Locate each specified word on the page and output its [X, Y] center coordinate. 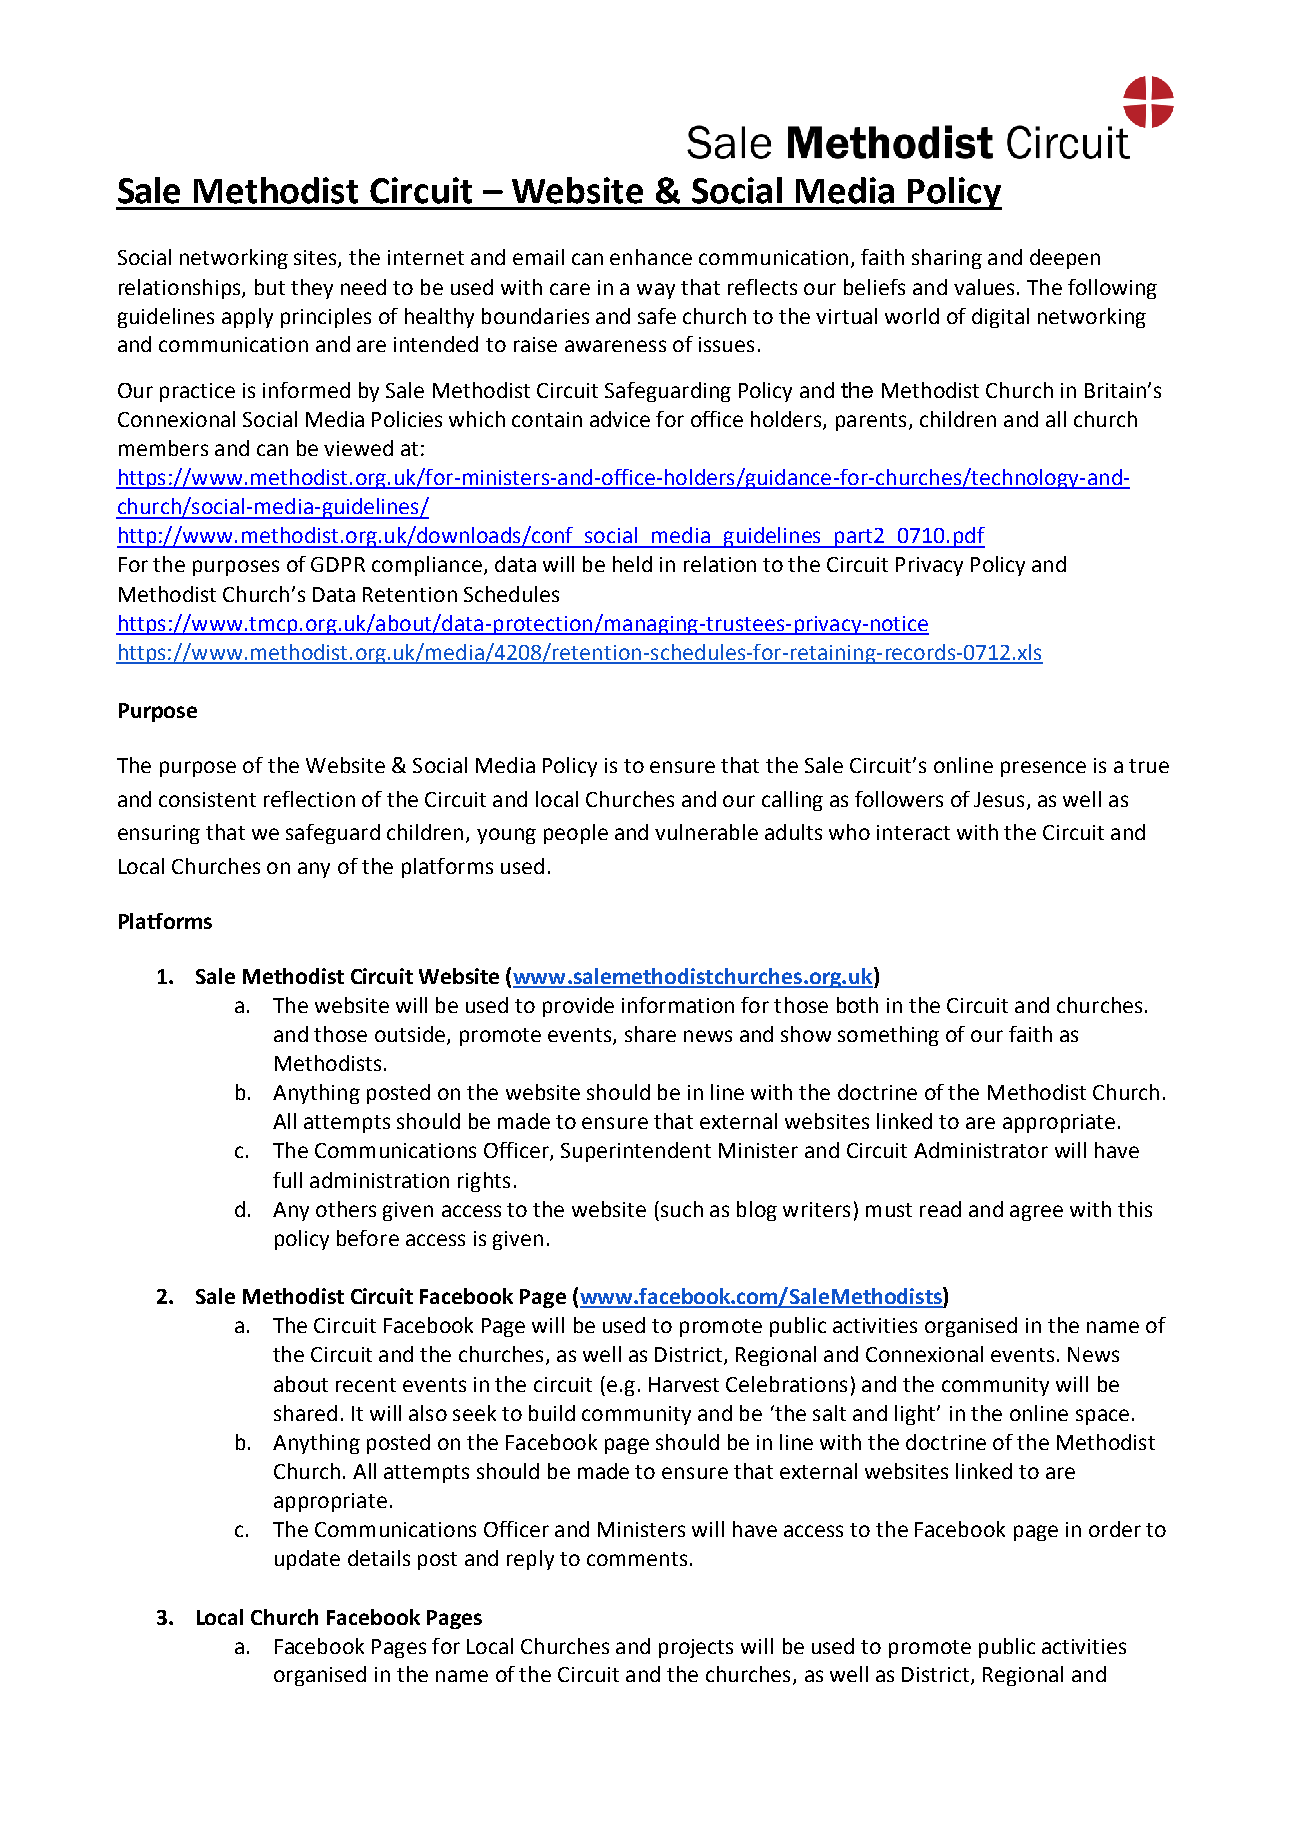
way [656, 291]
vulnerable [706, 832]
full [287, 1180]
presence [1043, 769]
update [307, 1560]
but [270, 287]
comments [637, 1559]
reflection [309, 799]
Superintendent [636, 1152]
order [1115, 1529]
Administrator [981, 1150]
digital [1000, 318]
